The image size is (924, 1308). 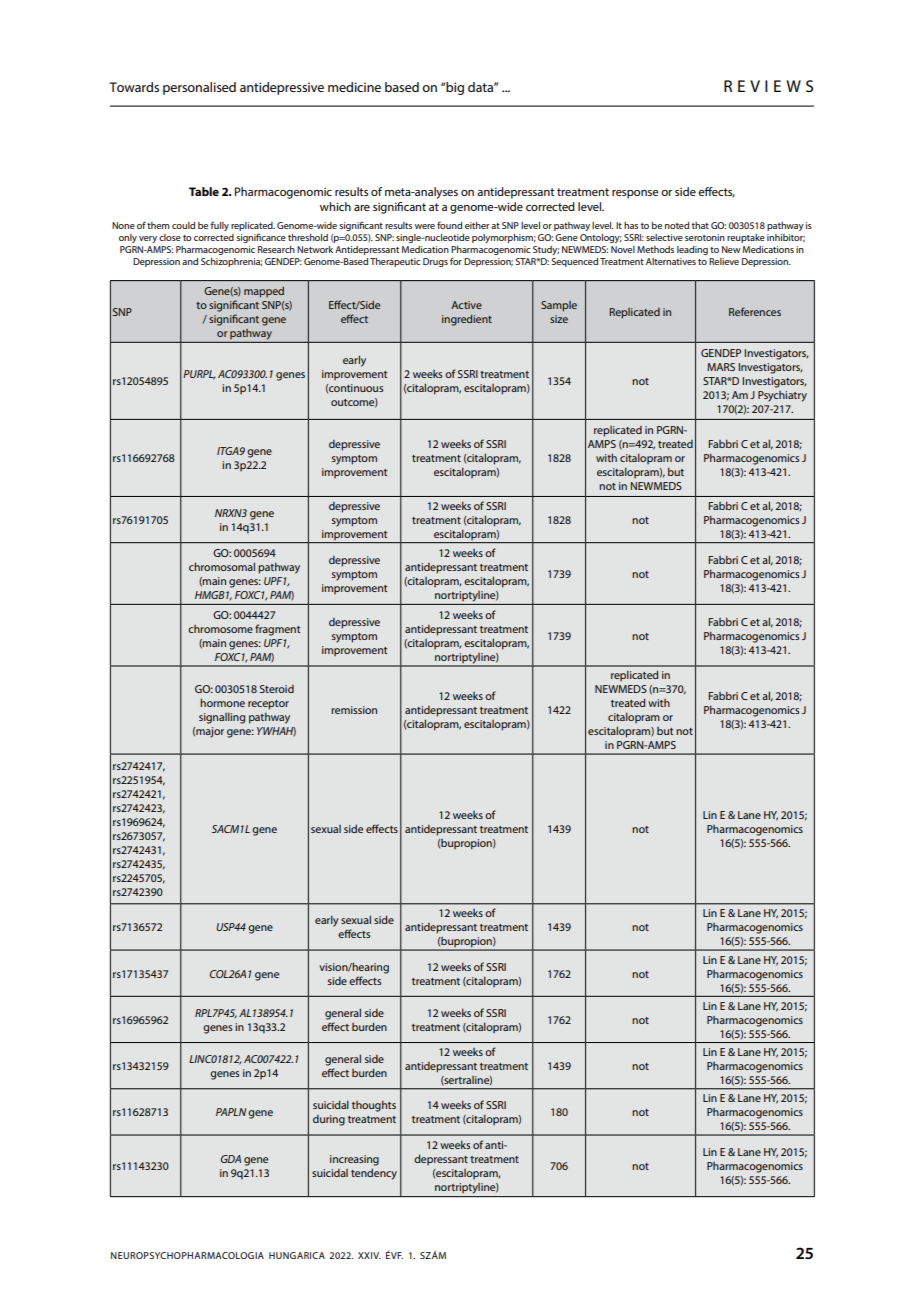 What do you see at coordinates (782, 396) in the screenshot?
I see `Psychiatry` at bounding box center [782, 396].
